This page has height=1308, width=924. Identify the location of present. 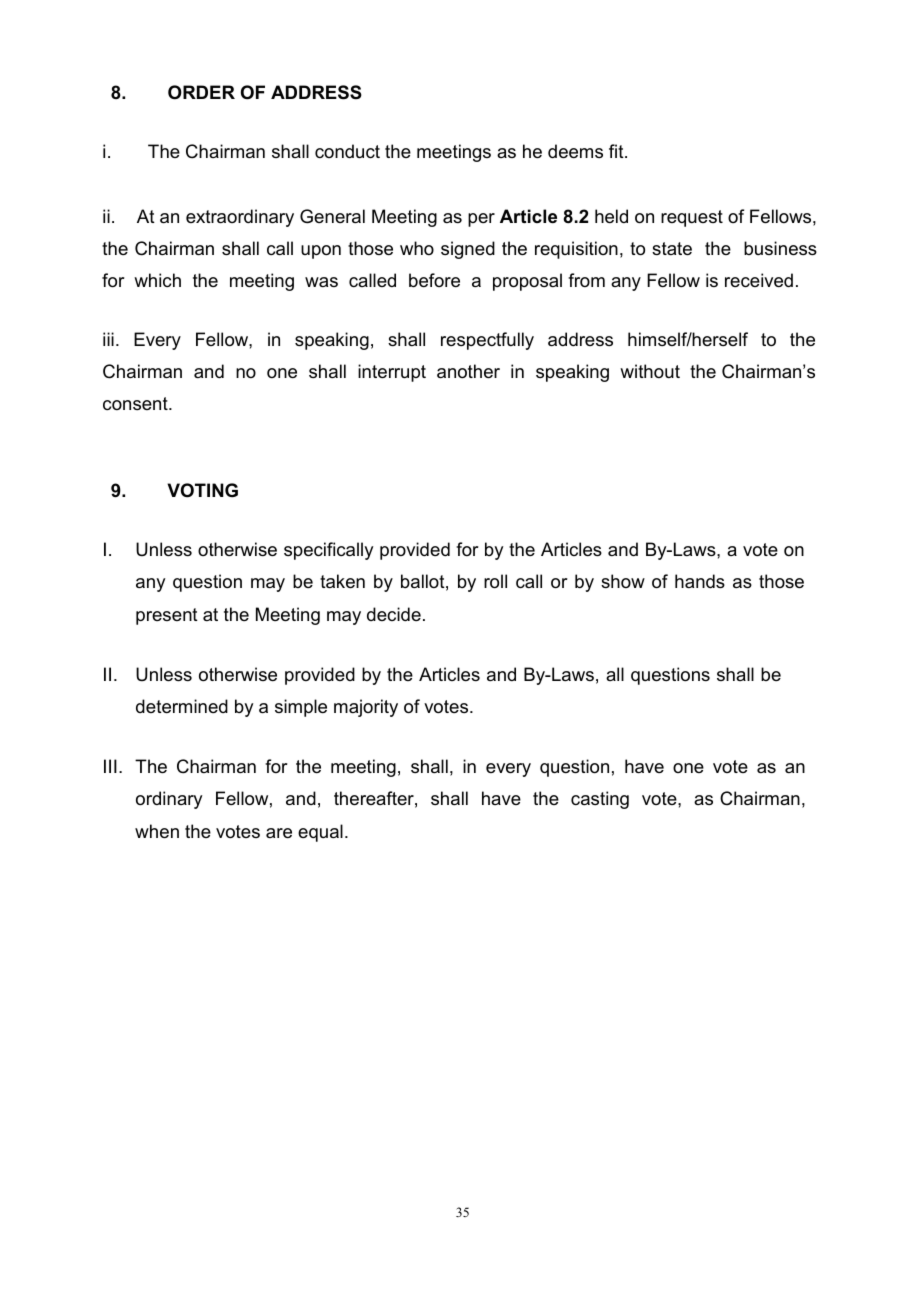
(167, 616).
